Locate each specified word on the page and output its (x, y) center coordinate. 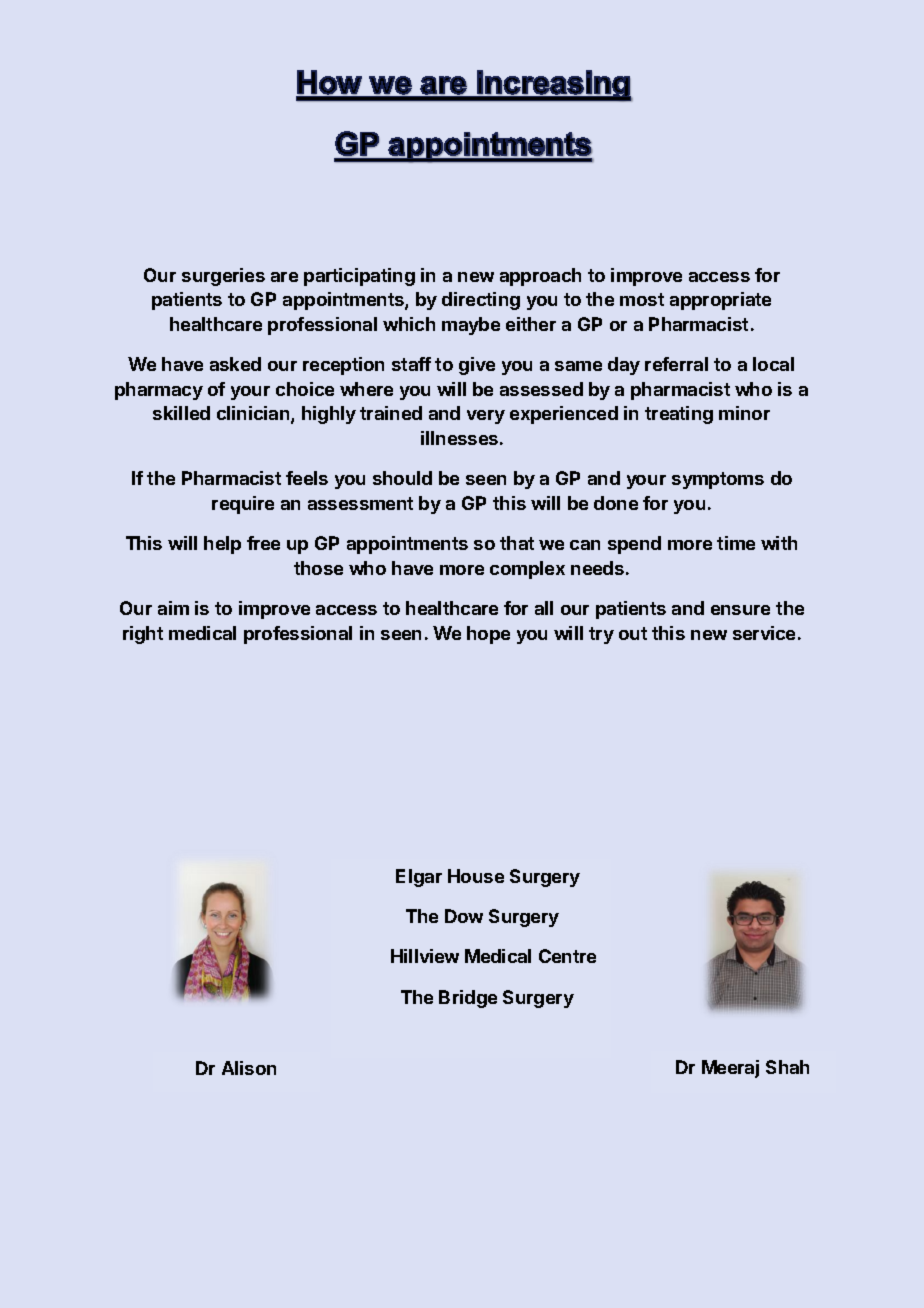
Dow (464, 916)
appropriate (720, 301)
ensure (740, 610)
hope (488, 635)
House (476, 876)
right (143, 635)
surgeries (223, 277)
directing (481, 301)
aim (173, 608)
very (486, 417)
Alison (249, 1068)
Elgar (419, 878)
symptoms (718, 480)
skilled (181, 413)
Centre (567, 956)
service (764, 633)
